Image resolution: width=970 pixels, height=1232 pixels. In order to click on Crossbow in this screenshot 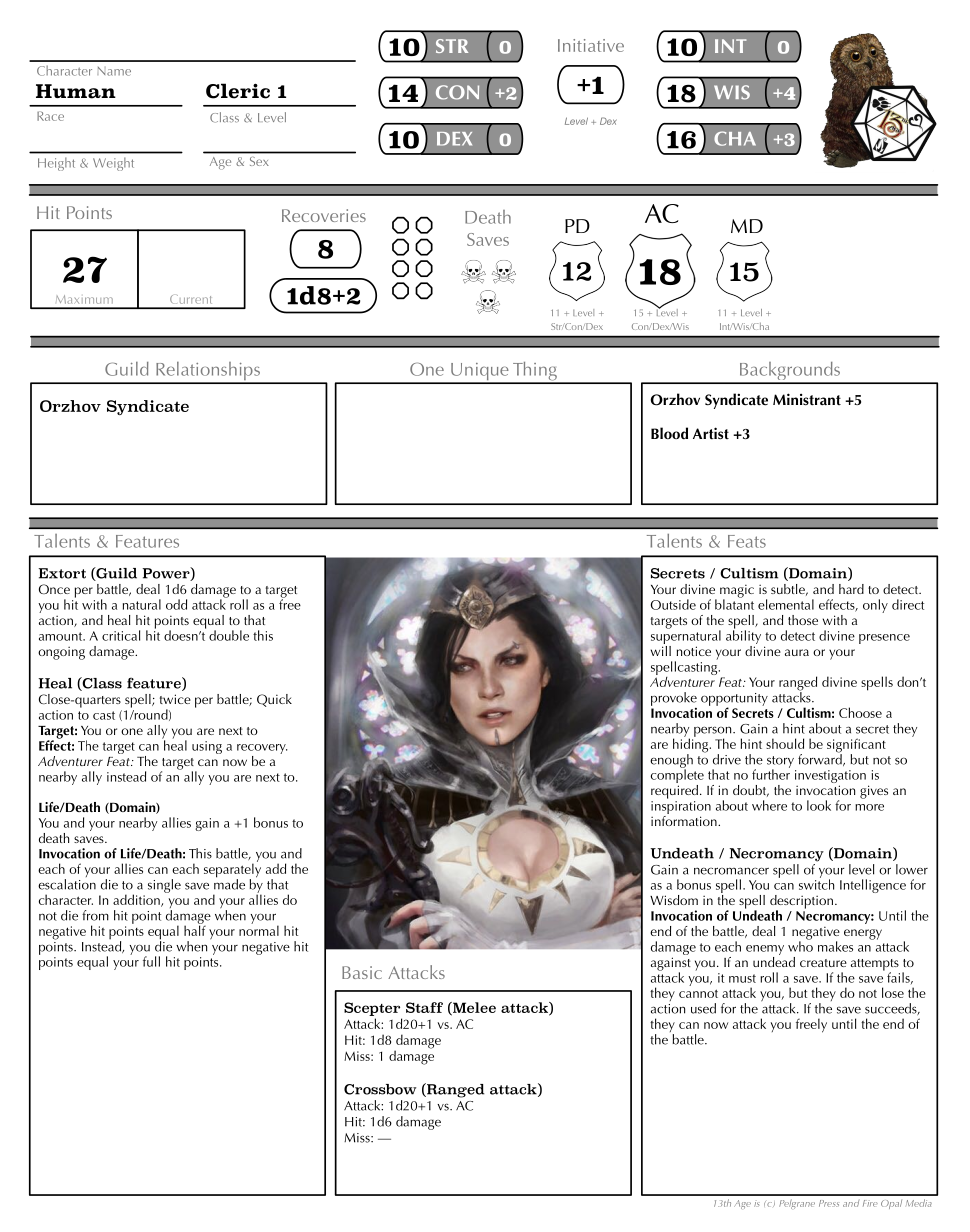, I will do `click(380, 1089)`.
